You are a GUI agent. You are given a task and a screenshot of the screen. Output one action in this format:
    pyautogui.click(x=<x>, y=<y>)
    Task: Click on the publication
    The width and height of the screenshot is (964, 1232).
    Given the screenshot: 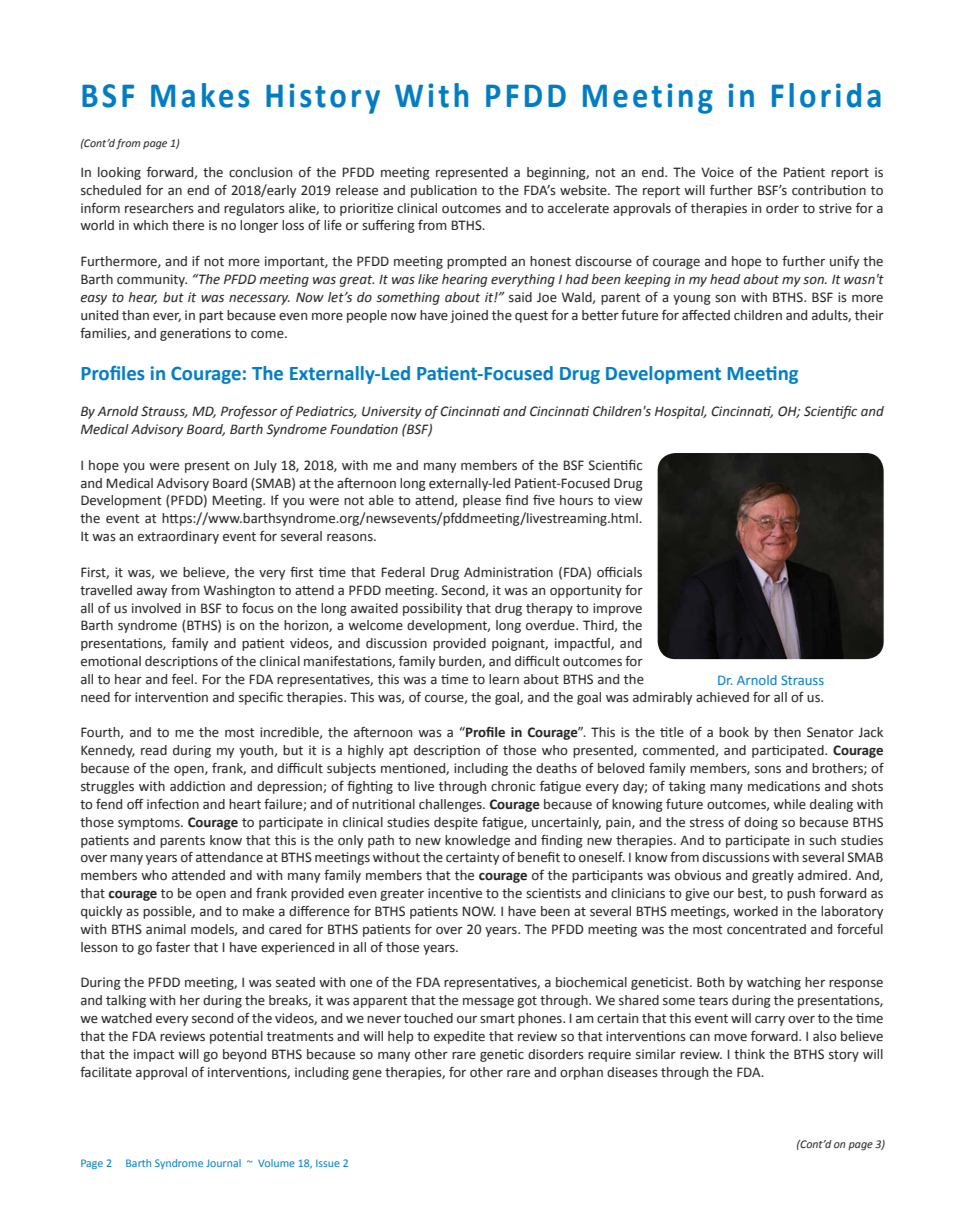 What is the action you would take?
    pyautogui.click(x=444, y=191)
